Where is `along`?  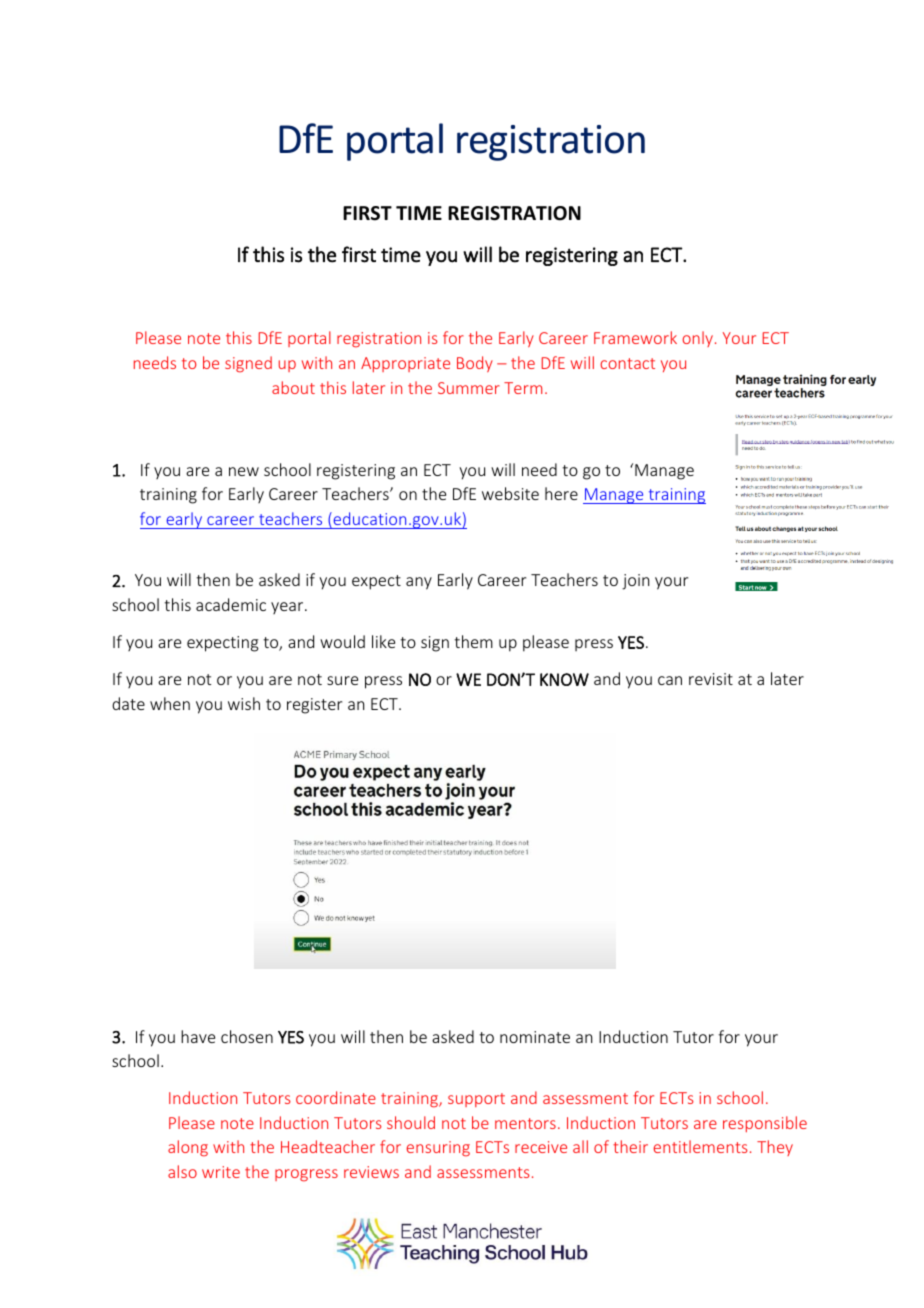 along is located at coordinates (188, 1148).
